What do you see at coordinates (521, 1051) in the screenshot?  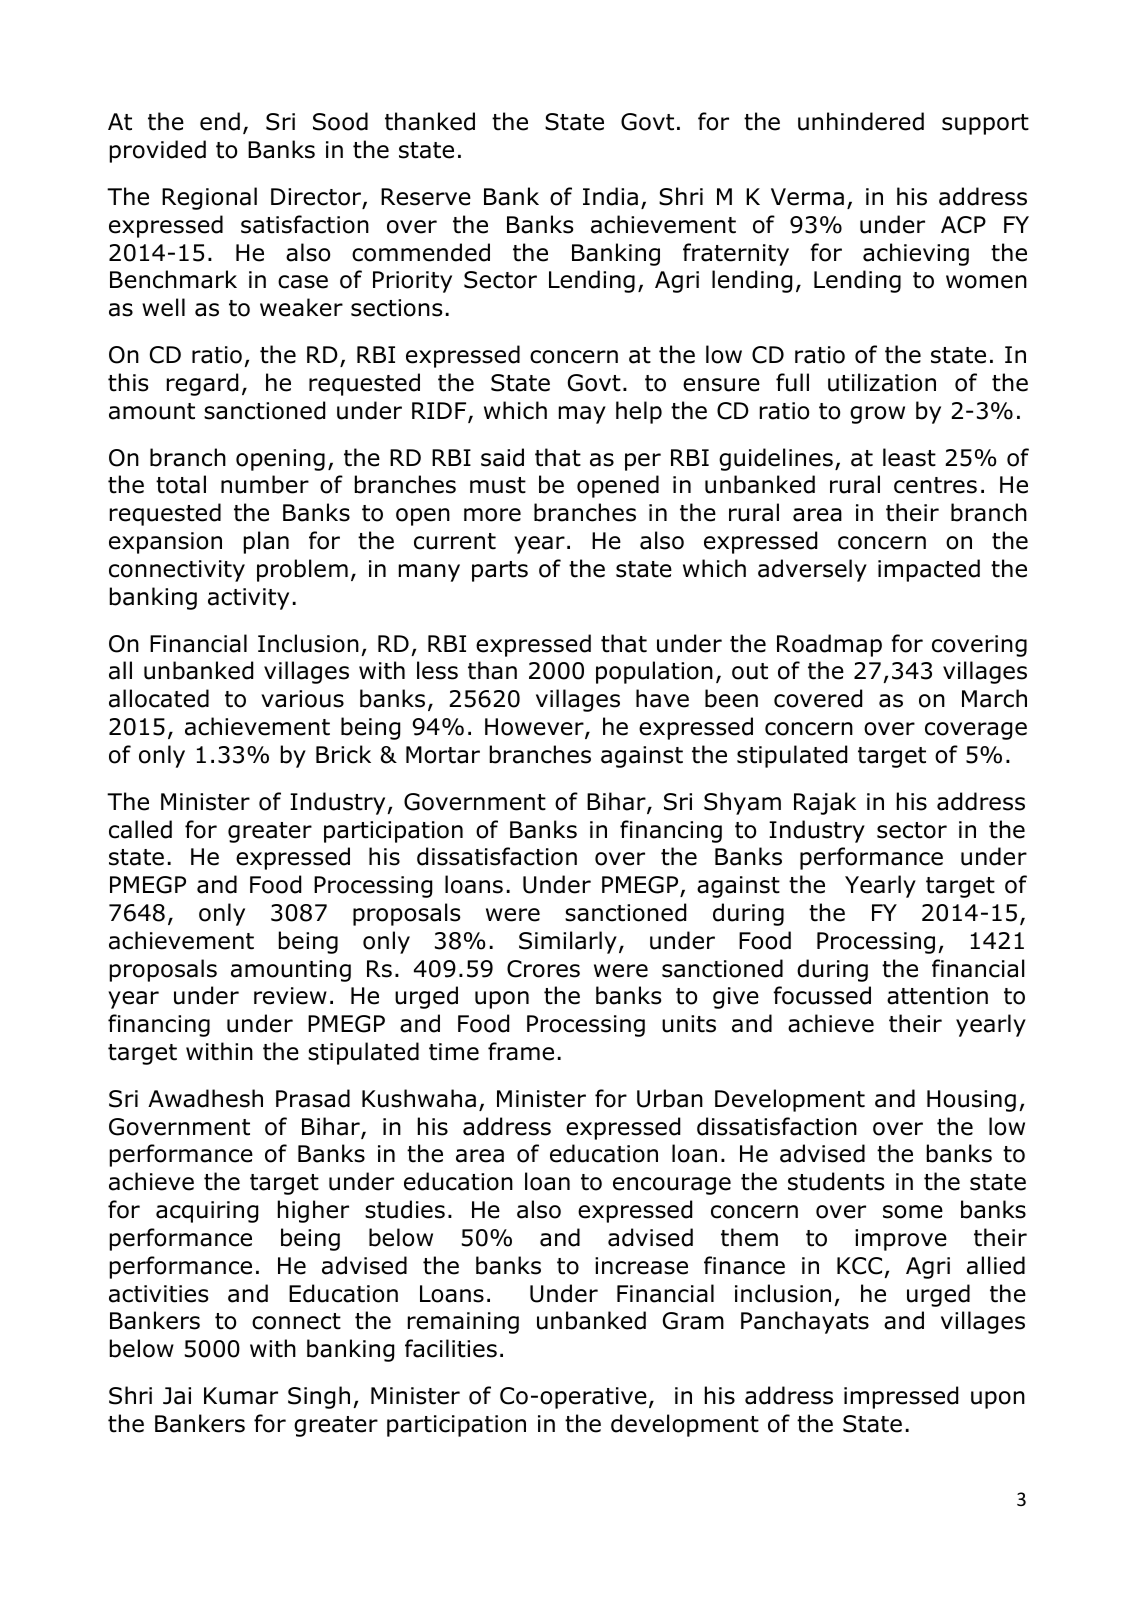 I see `frame` at bounding box center [521, 1051].
